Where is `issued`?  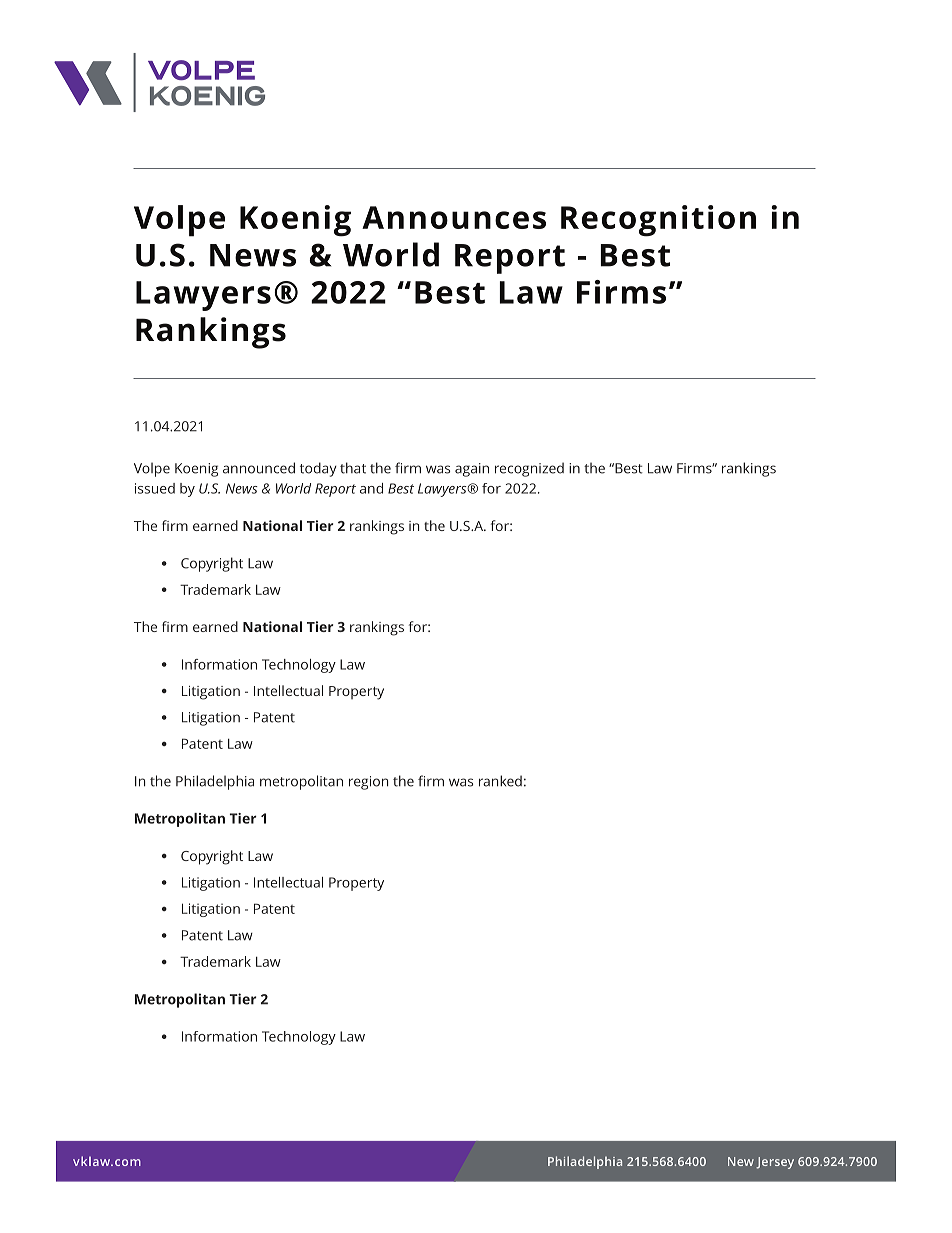
issued is located at coordinates (155, 488).
